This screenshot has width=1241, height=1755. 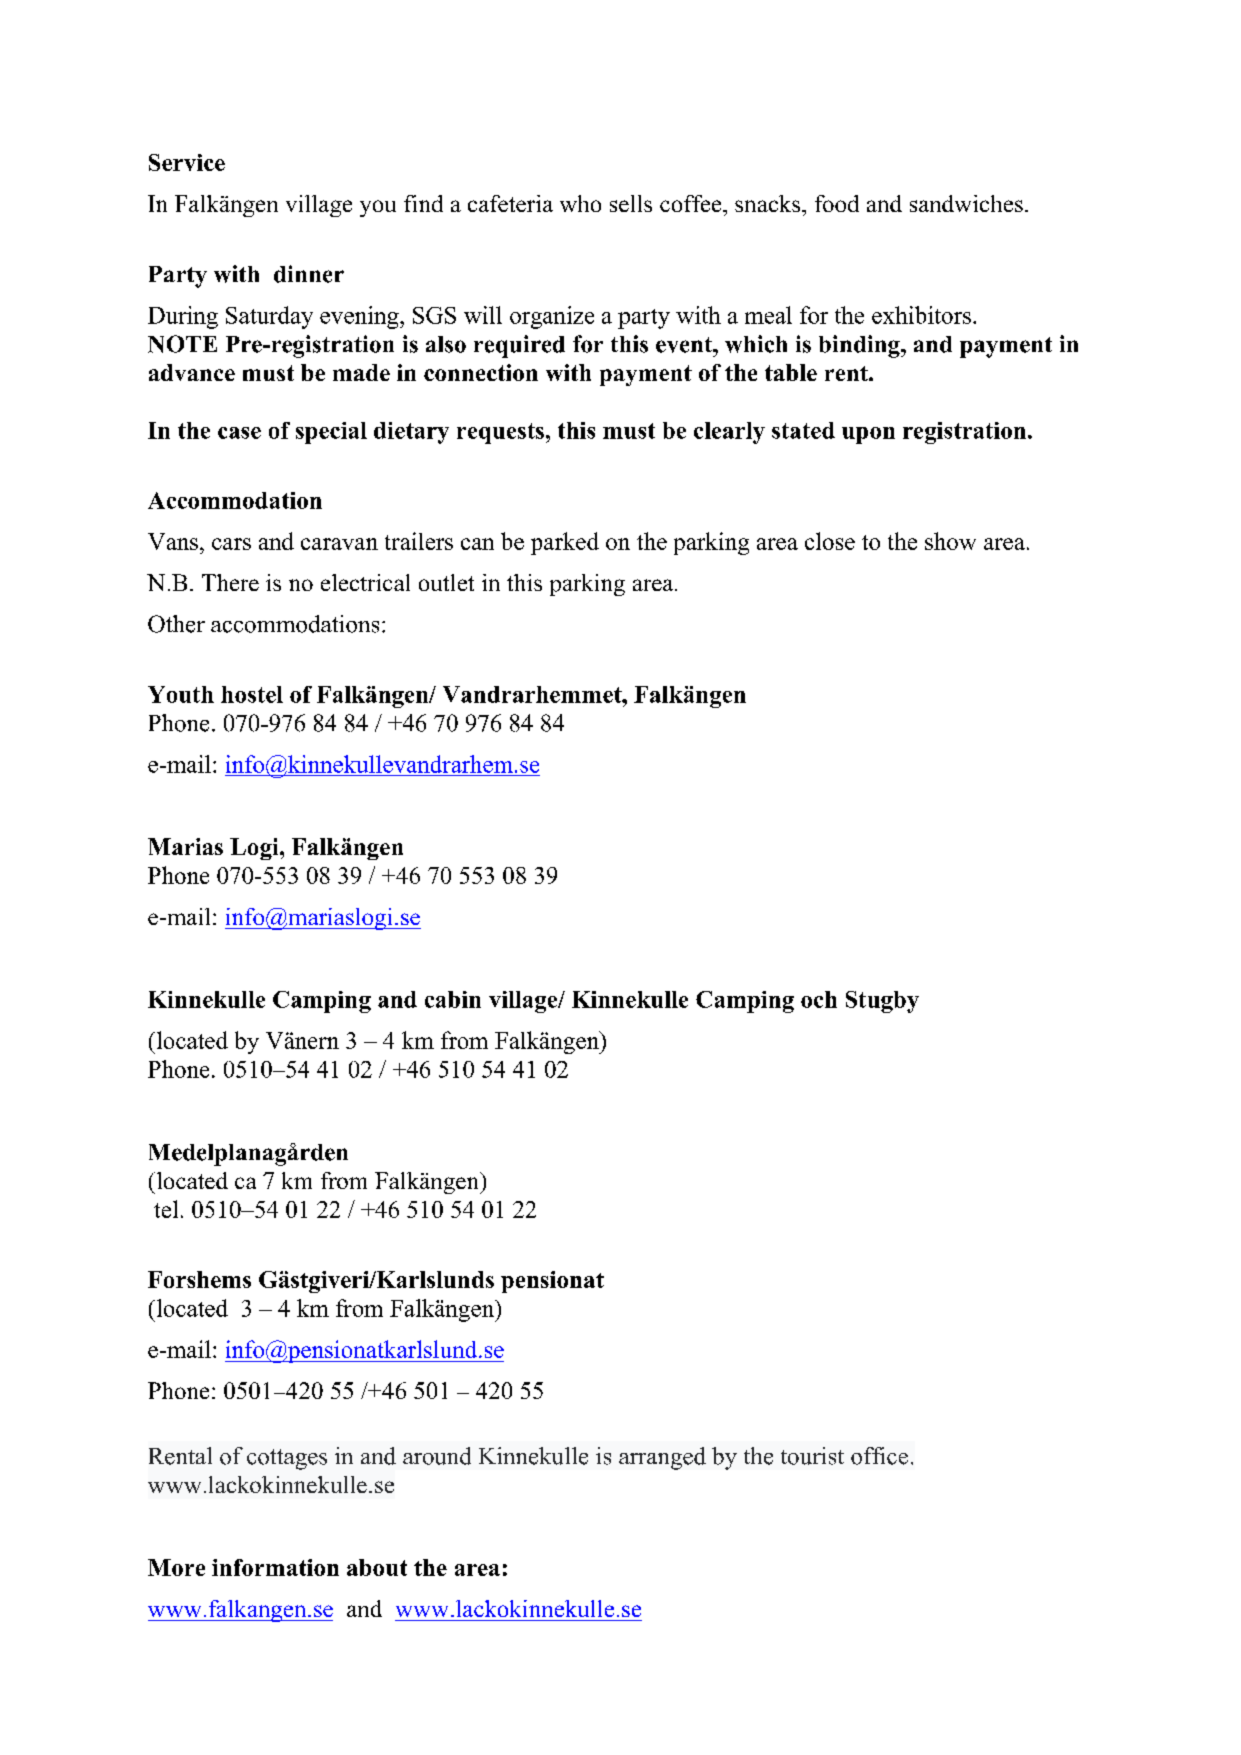 I want to click on office, so click(x=879, y=1456).
